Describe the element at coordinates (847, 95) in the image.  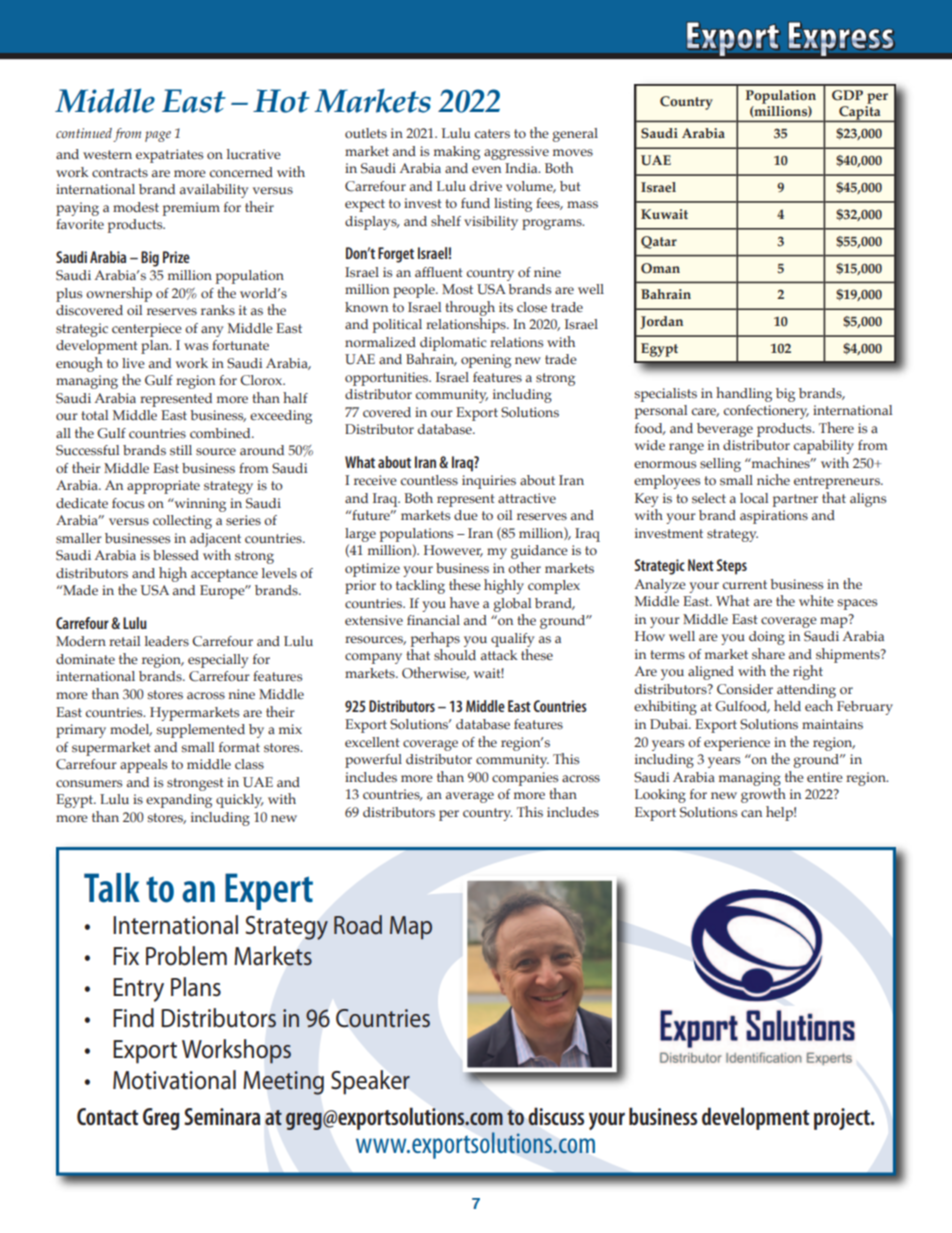
I see `GDP` at that location.
